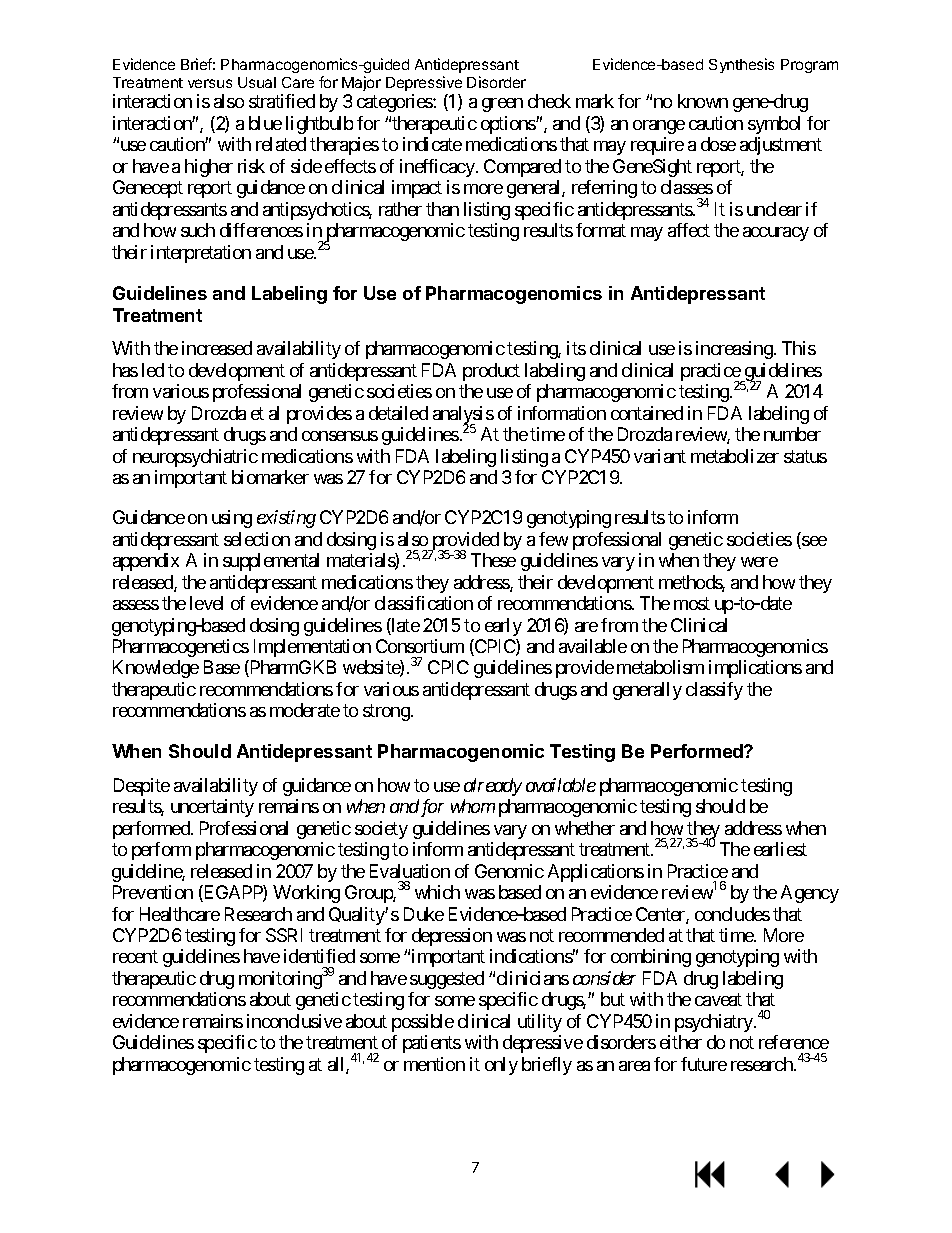 This page has width=952, height=1233. What do you see at coordinates (212, 808) in the page?
I see `uncertainty` at bounding box center [212, 808].
